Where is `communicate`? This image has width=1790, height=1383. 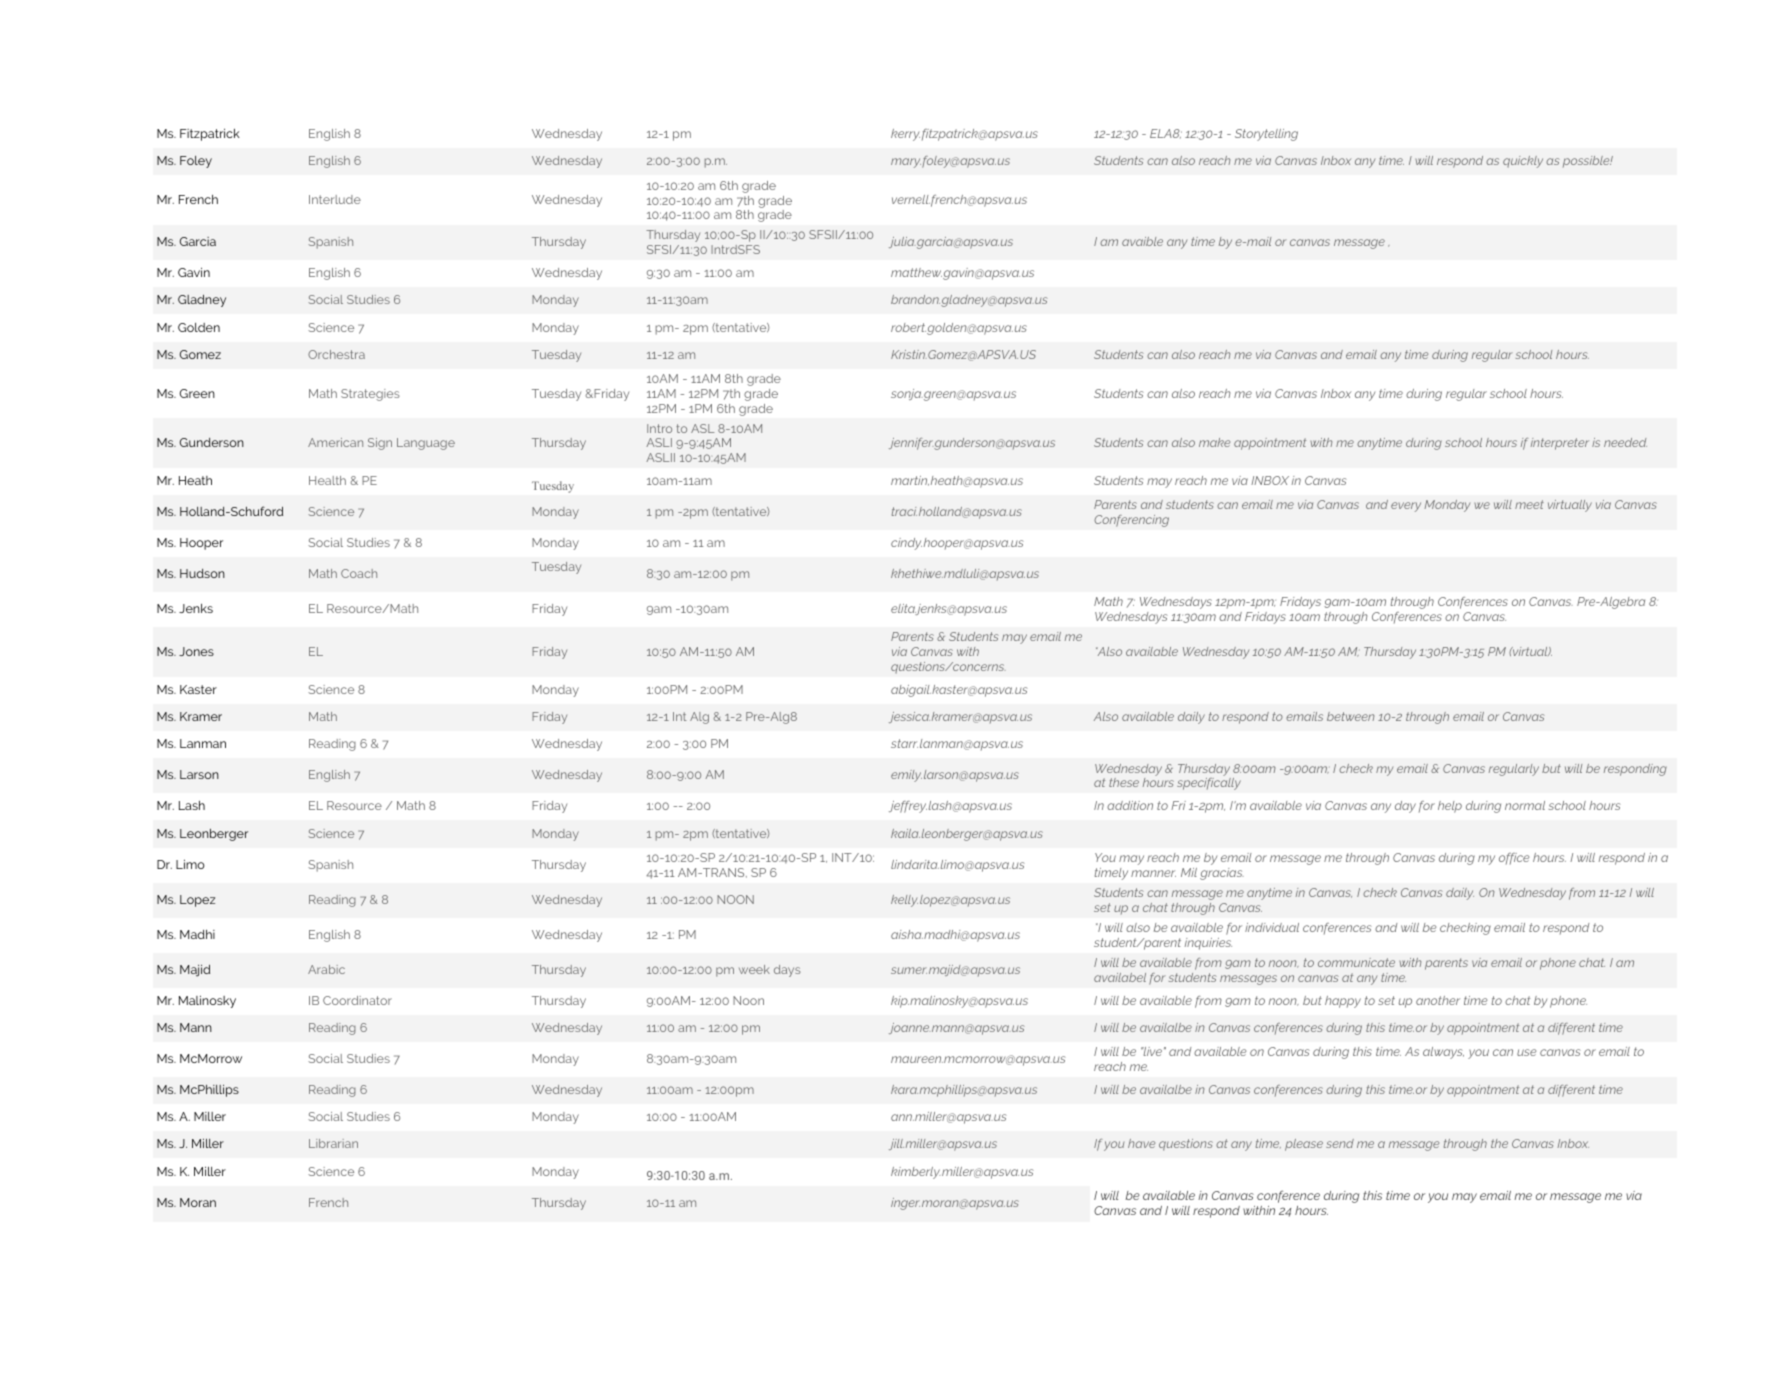 communicate is located at coordinates (1356, 962).
